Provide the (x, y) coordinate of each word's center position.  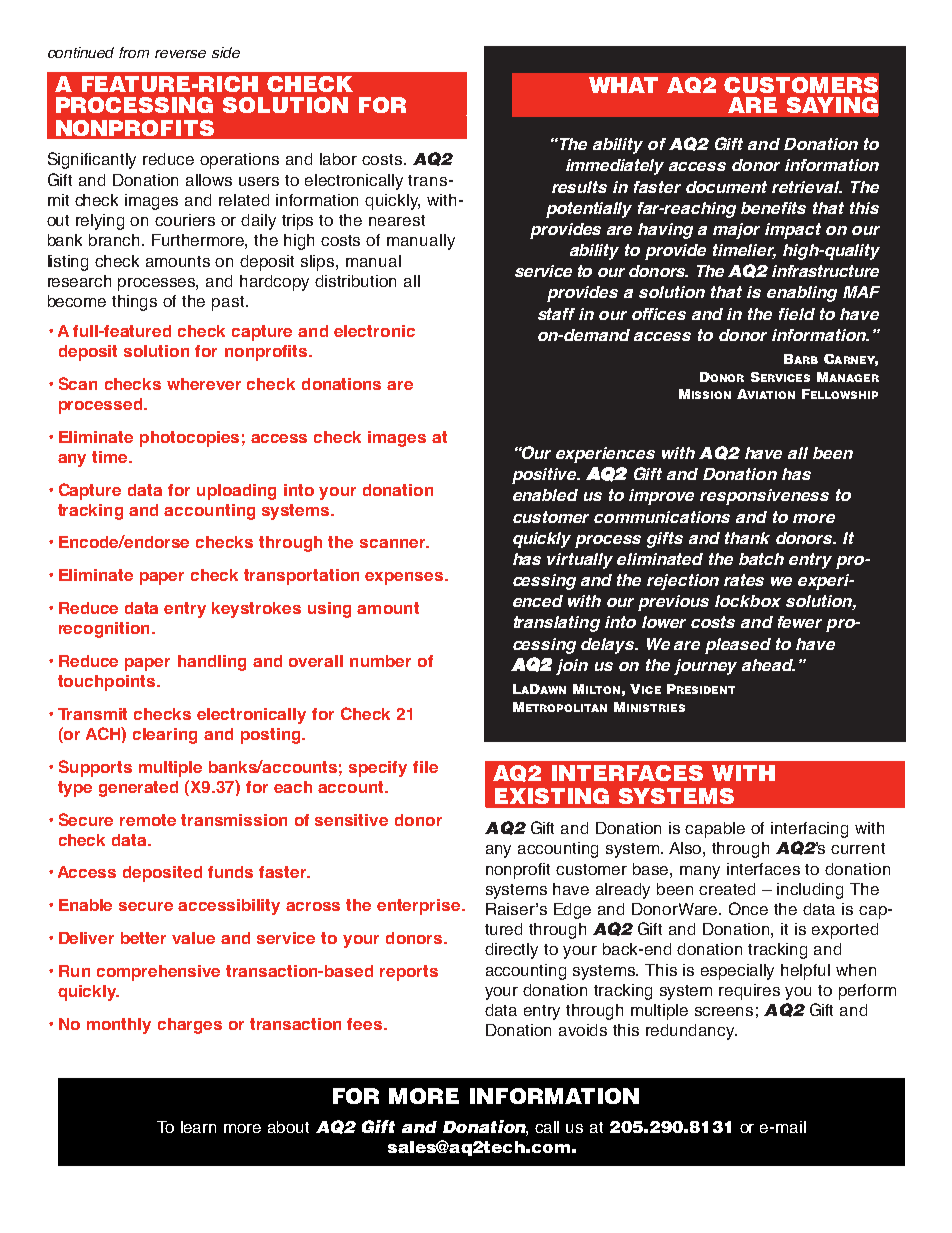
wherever (204, 384)
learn (198, 1127)
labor (338, 159)
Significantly (92, 160)
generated (138, 789)
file (425, 767)
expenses (405, 578)
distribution (355, 281)
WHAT (623, 85)
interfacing (809, 830)
